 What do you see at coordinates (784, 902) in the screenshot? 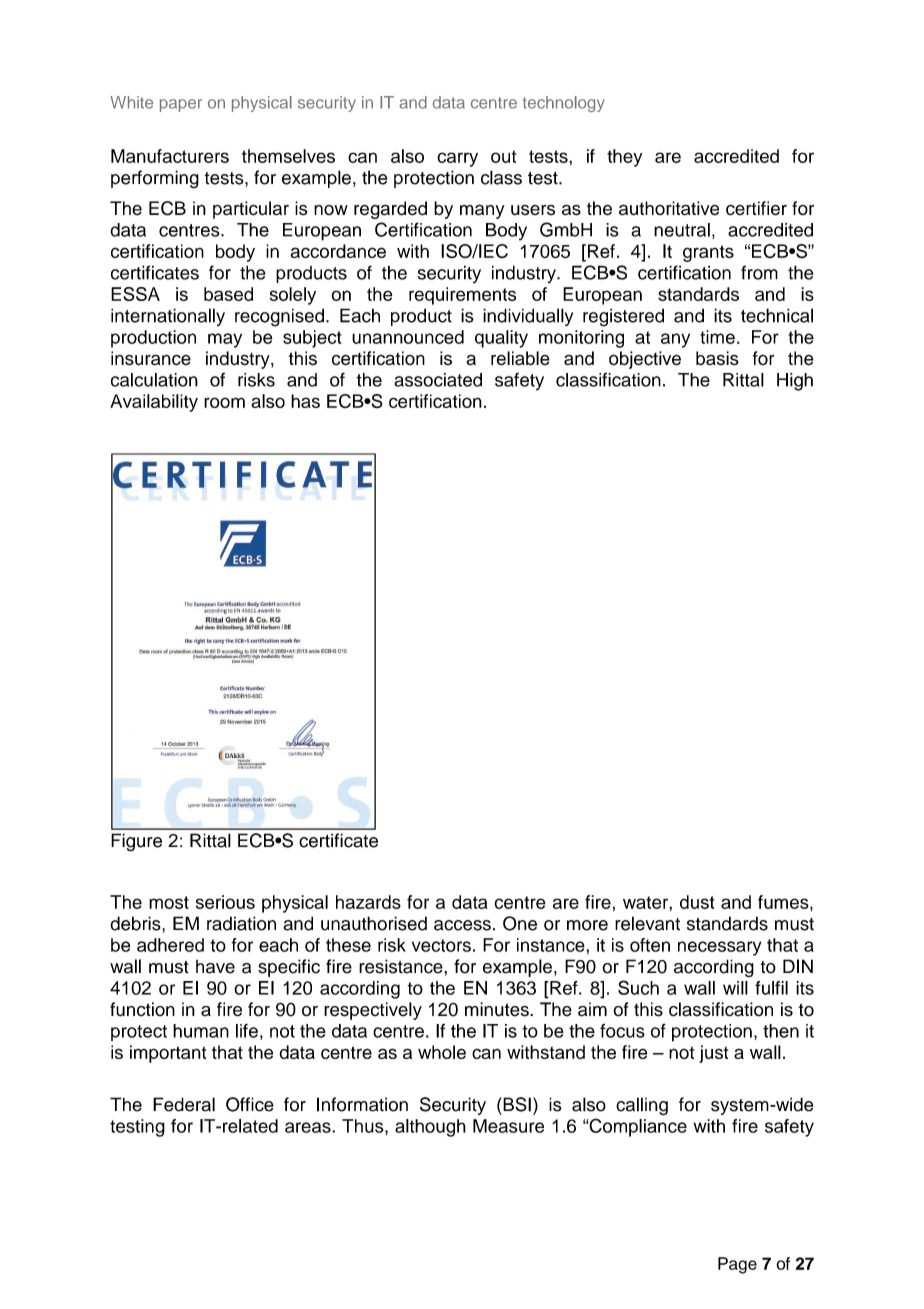
I see `fumes` at bounding box center [784, 902].
